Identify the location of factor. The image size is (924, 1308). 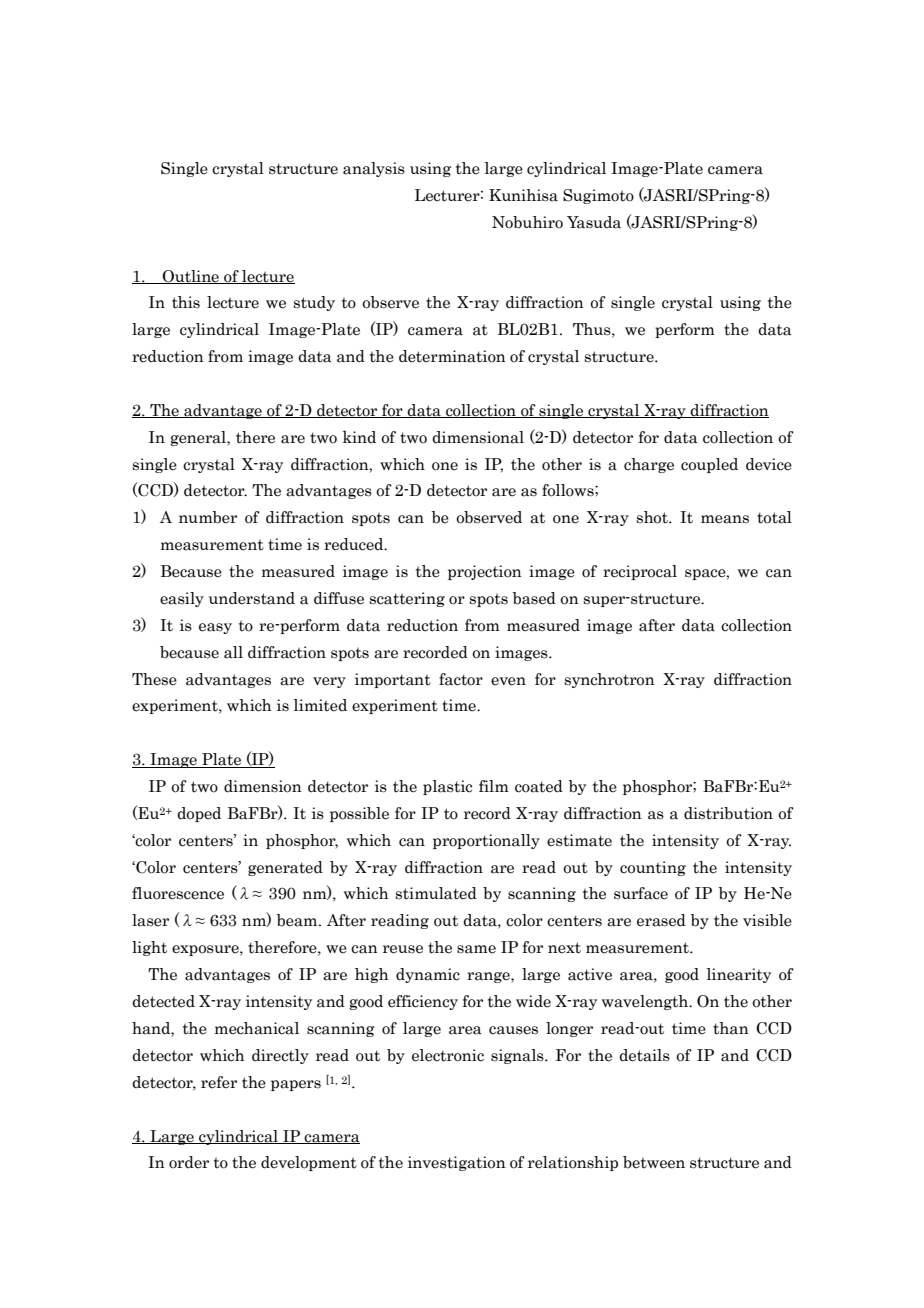
(461, 679).
